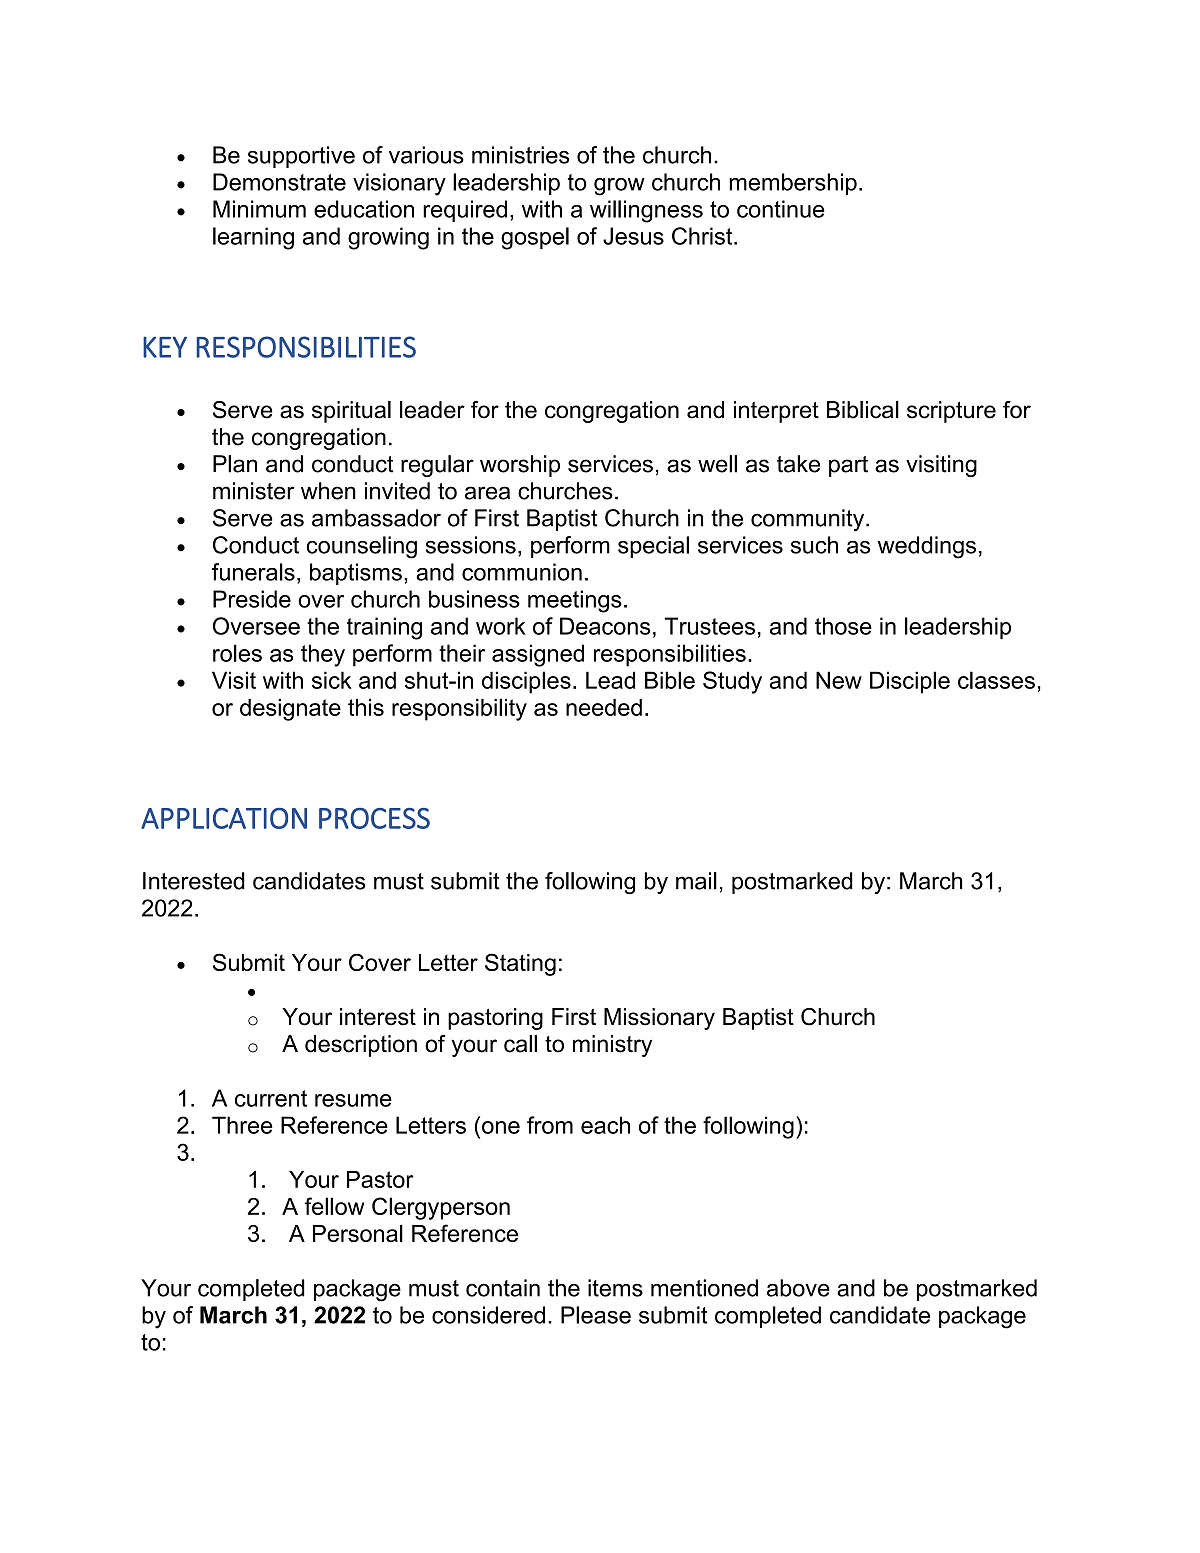 This screenshot has width=1200, height=1553. What do you see at coordinates (612, 1046) in the screenshot?
I see `ministry` at bounding box center [612, 1046].
